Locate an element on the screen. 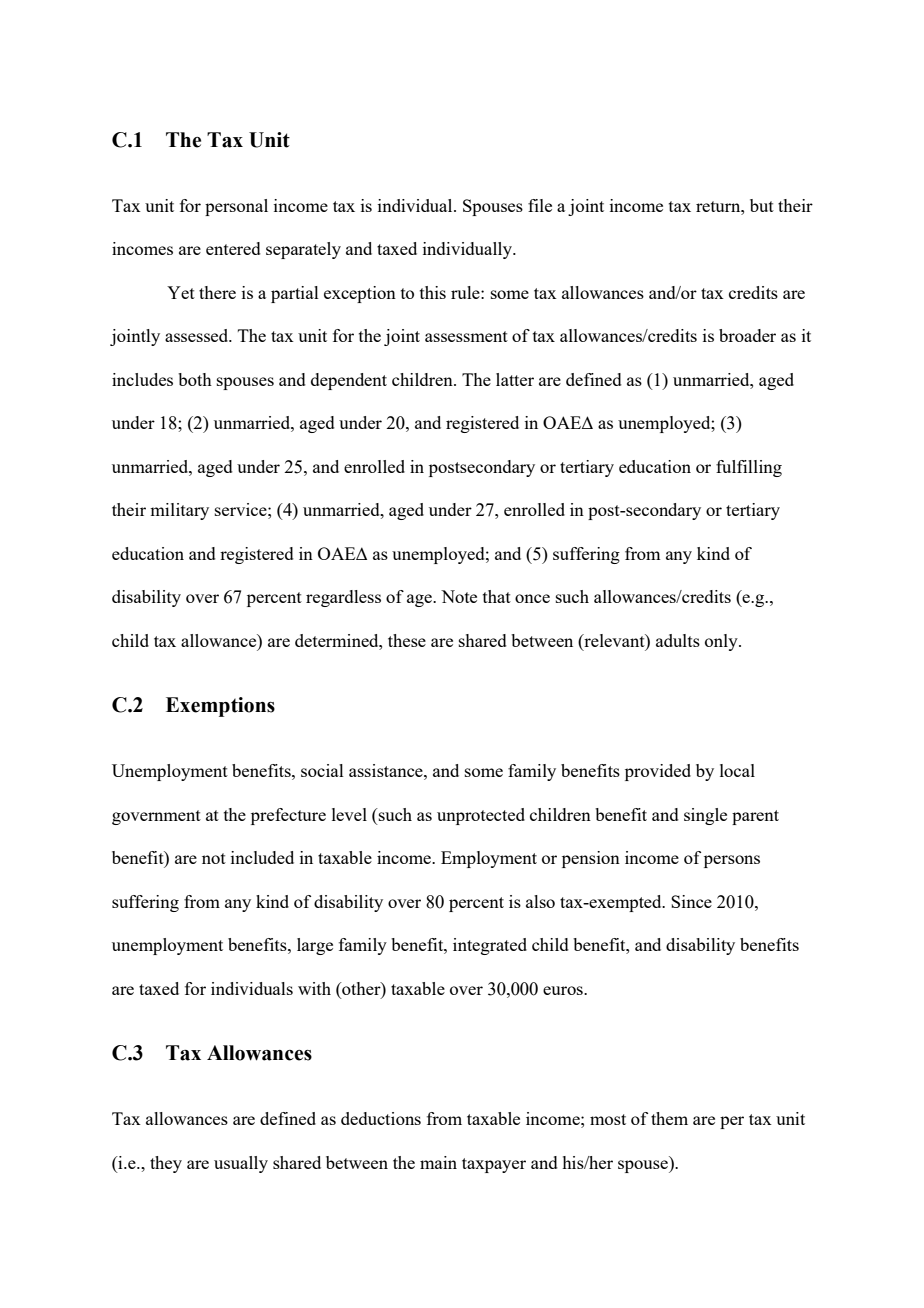 This screenshot has height=1308, width=924. Exemptions is located at coordinates (220, 707).
